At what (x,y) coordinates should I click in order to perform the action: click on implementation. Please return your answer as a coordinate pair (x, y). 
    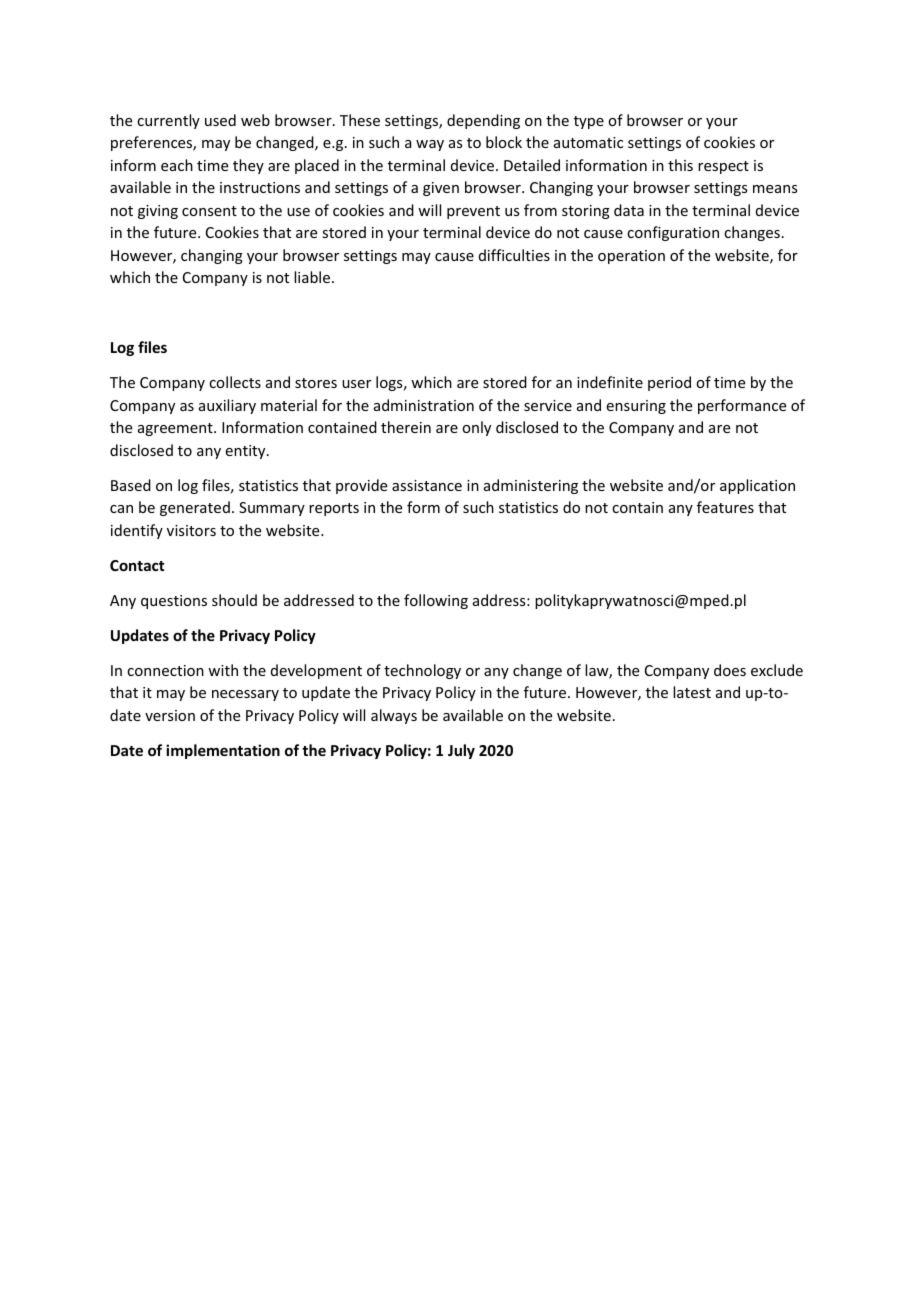
    Looking at the image, I should click on (223, 751).
